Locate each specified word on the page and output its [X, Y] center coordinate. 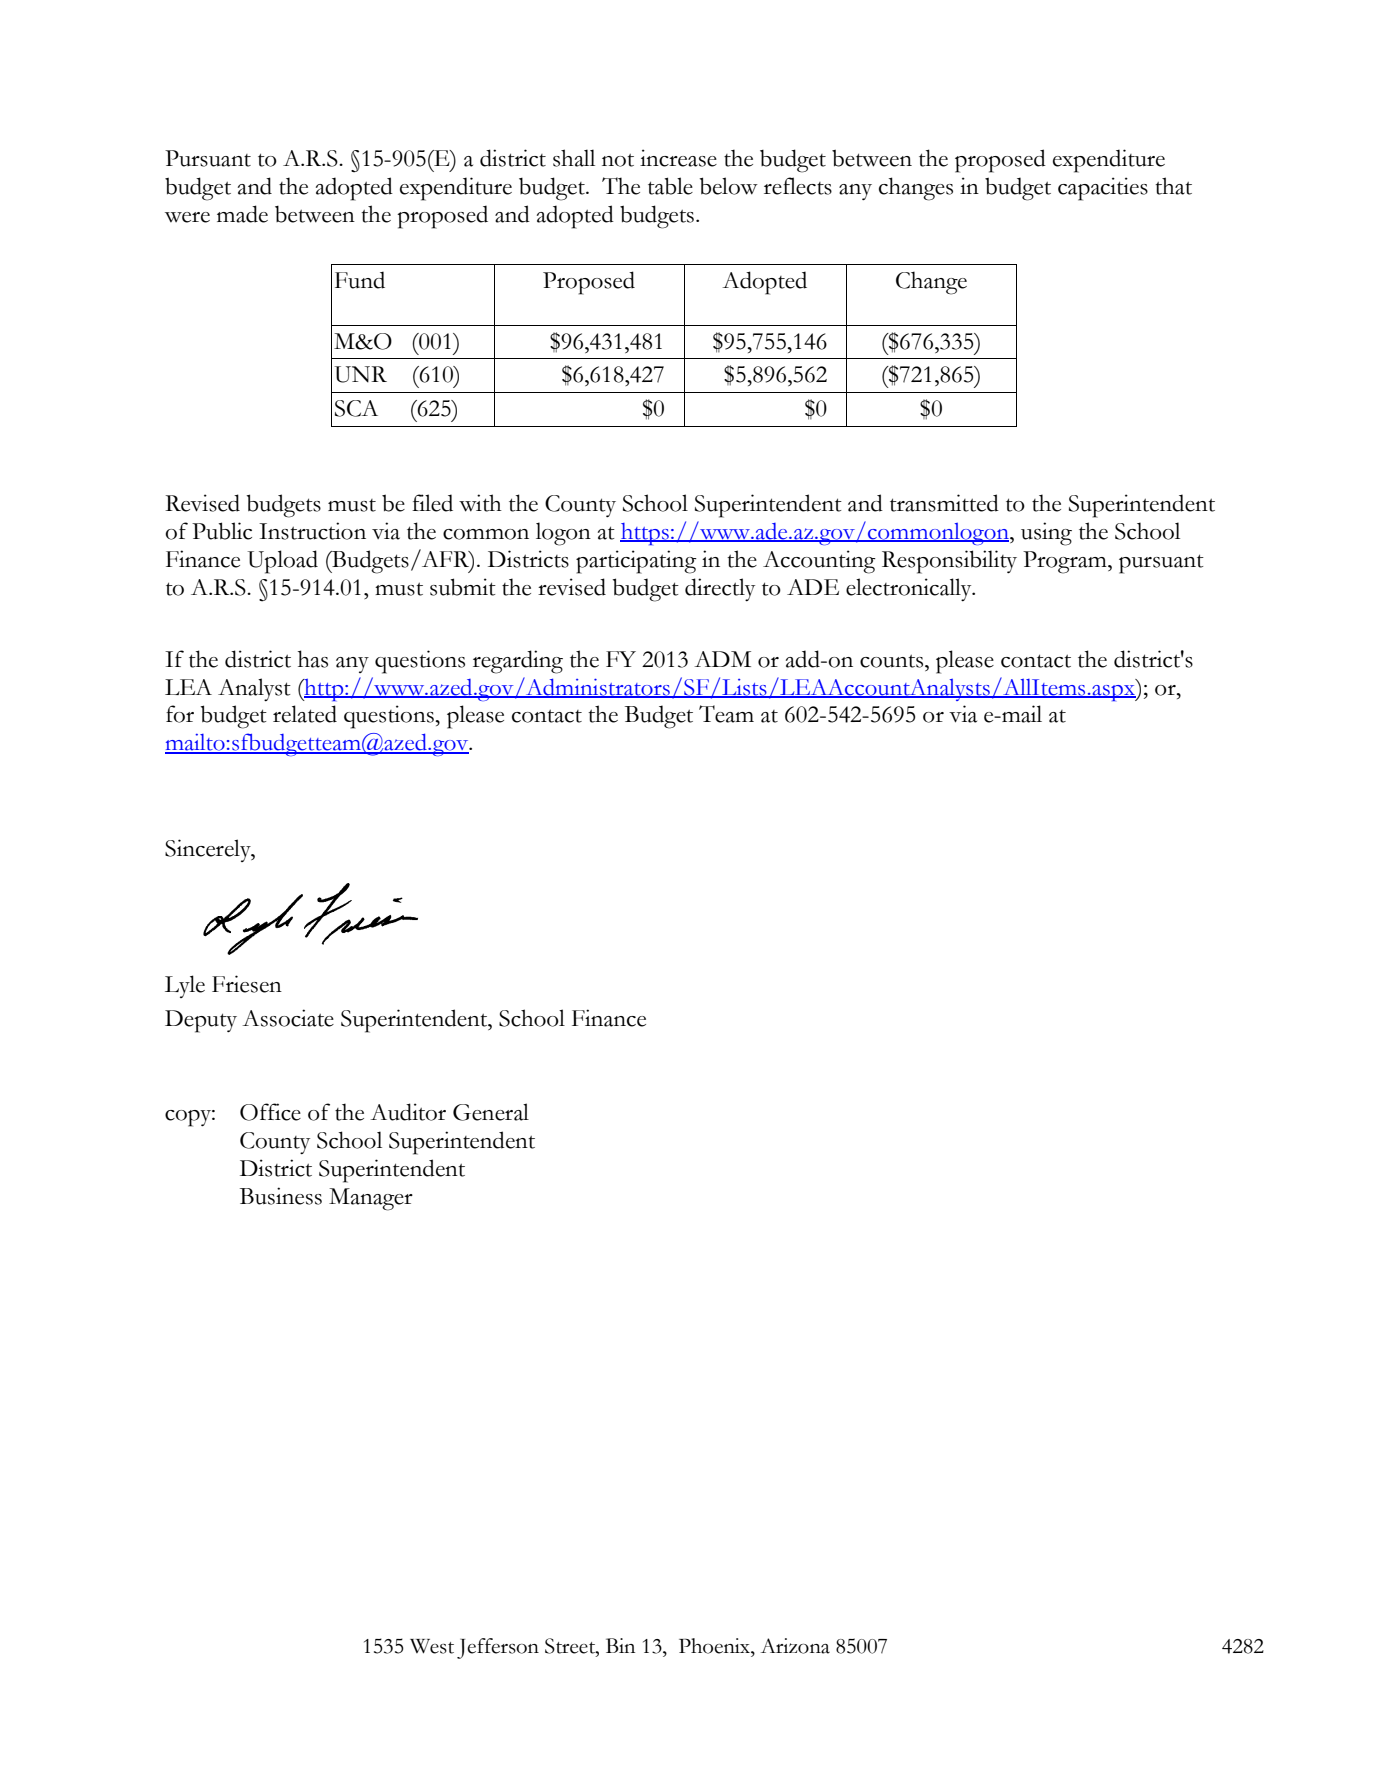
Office [270, 1112]
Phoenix [715, 1646]
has [313, 659]
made [242, 214]
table [670, 186]
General [491, 1112]
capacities [1103, 189]
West [432, 1646]
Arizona [795, 1646]
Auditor [408, 1112]
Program [1066, 562]
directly [720, 589]
